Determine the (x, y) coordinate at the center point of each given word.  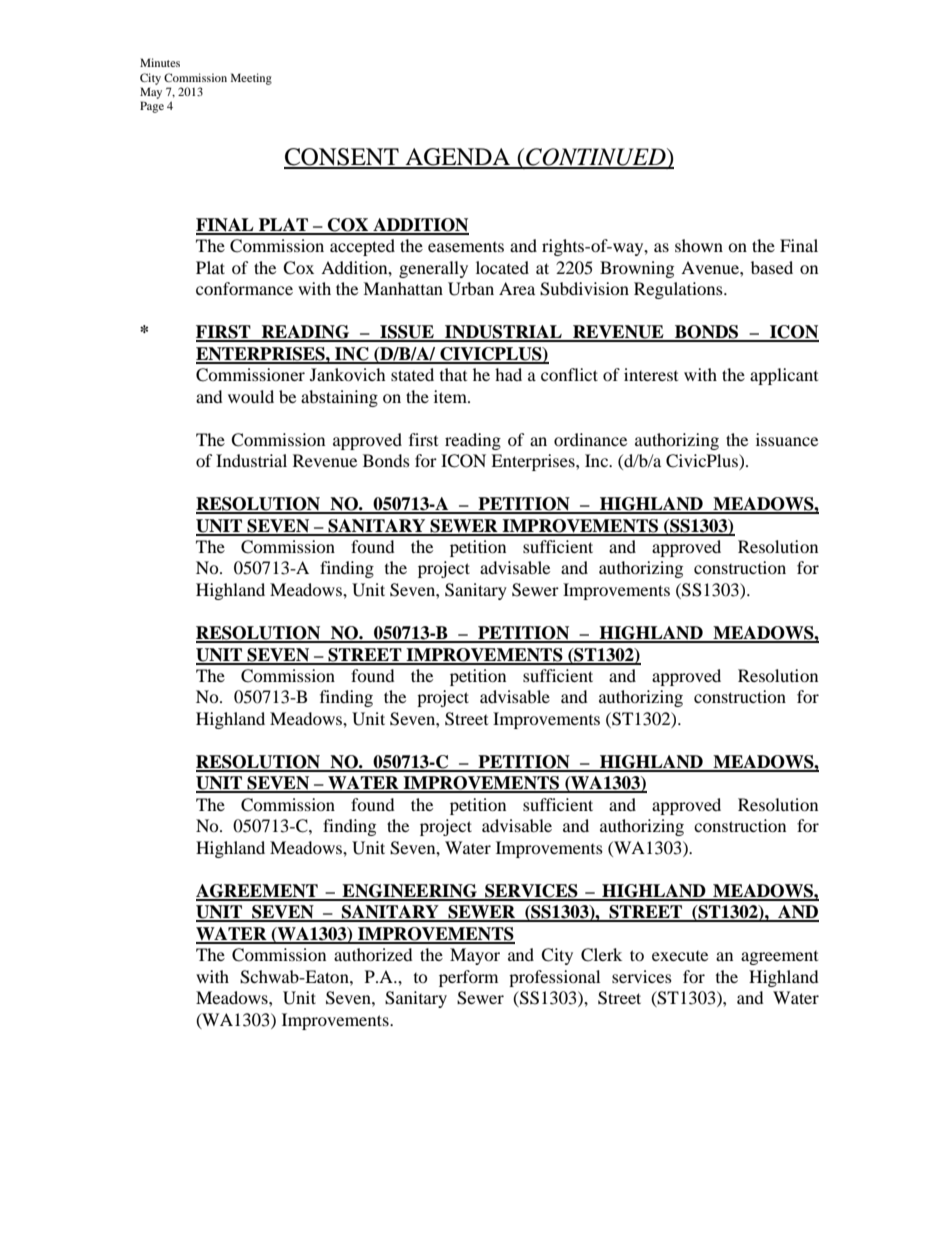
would (251, 396)
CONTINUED (596, 158)
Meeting (251, 79)
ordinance (590, 439)
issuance (787, 439)
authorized (373, 954)
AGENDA (458, 158)
